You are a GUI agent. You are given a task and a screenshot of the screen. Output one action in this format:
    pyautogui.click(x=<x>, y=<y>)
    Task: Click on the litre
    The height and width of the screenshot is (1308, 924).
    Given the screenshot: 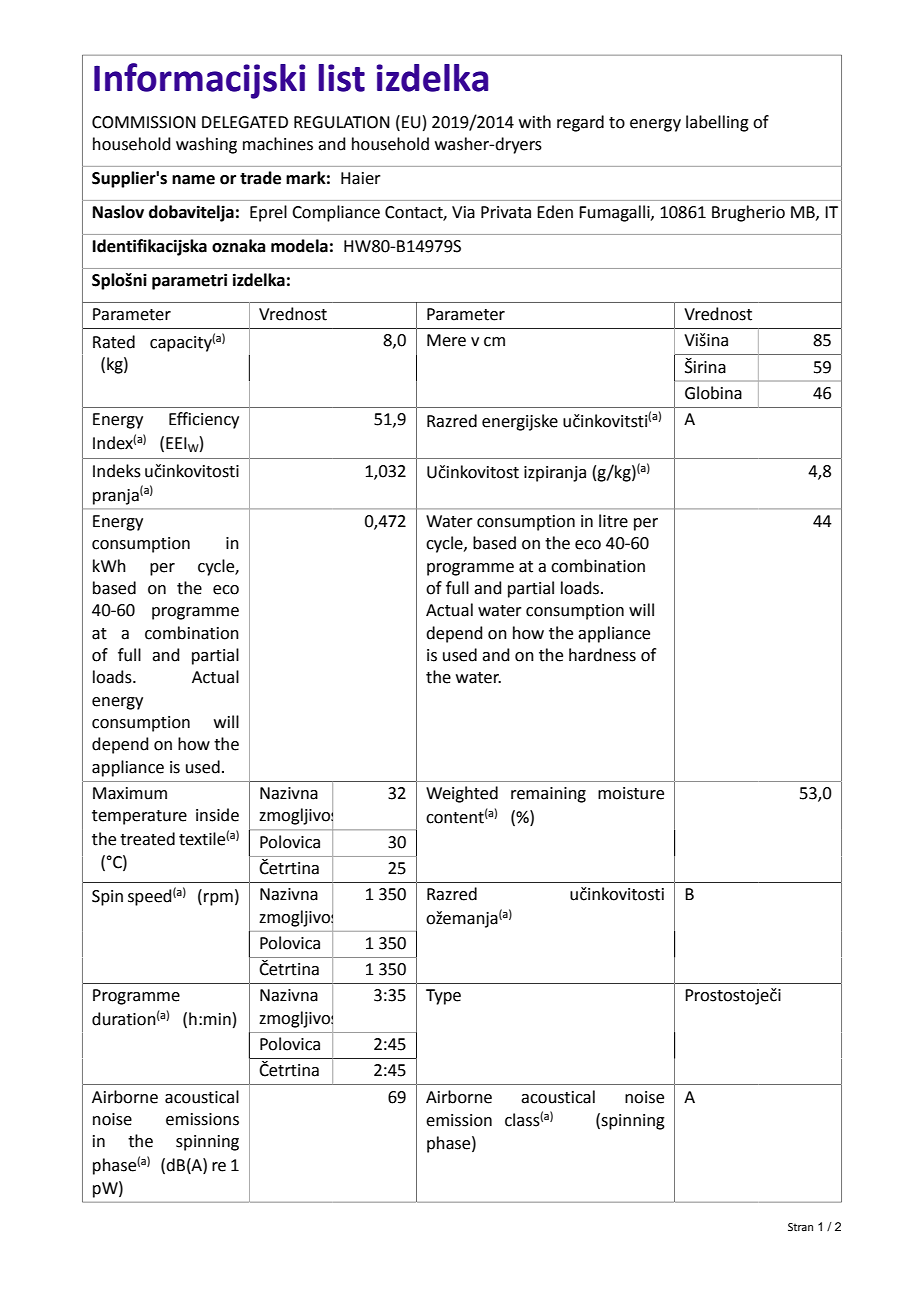 What is the action you would take?
    pyautogui.click(x=613, y=521)
